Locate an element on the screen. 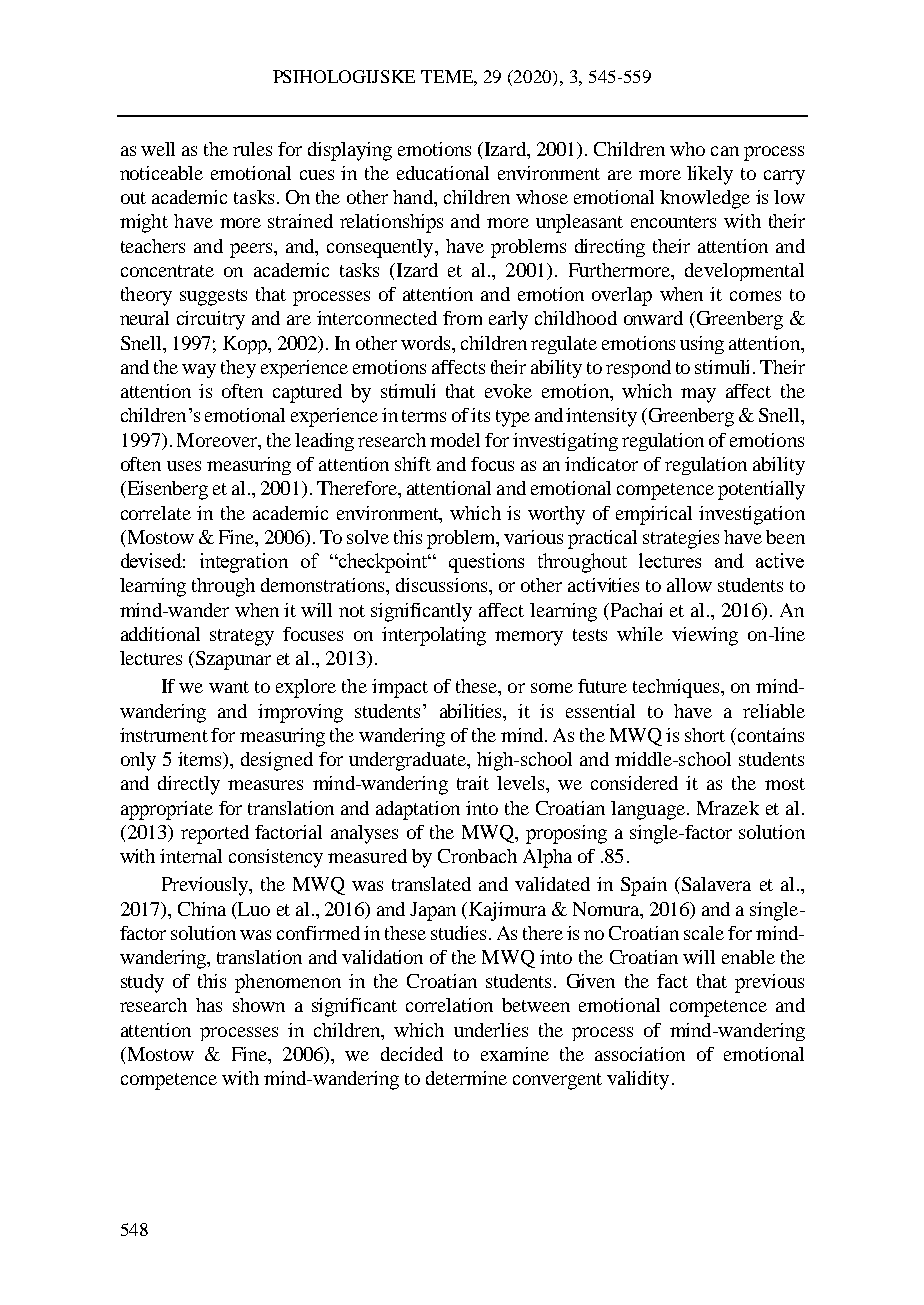  viewing is located at coordinates (705, 636).
